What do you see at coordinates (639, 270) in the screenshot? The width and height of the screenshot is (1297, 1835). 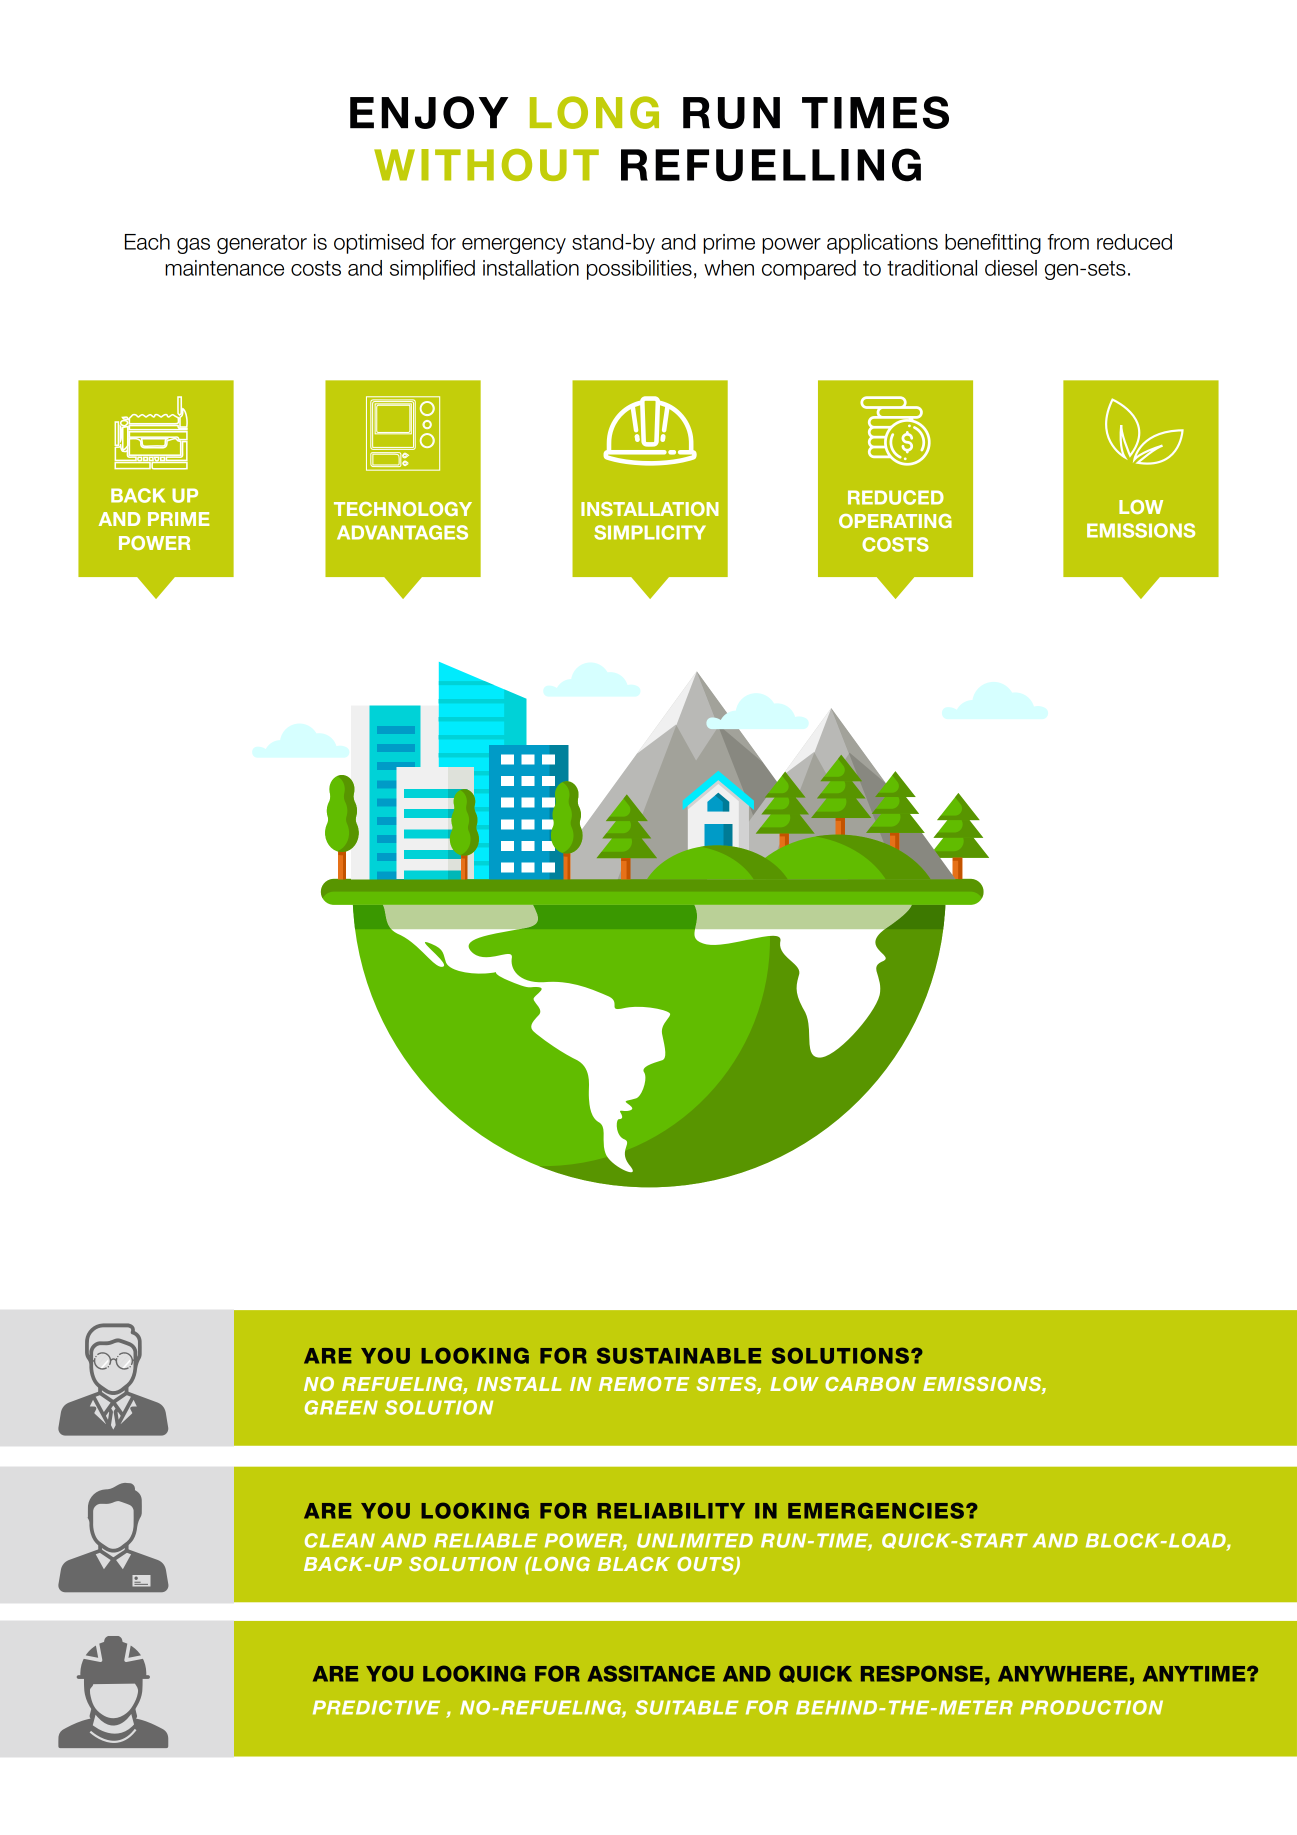 I see `possibilities` at bounding box center [639, 270].
